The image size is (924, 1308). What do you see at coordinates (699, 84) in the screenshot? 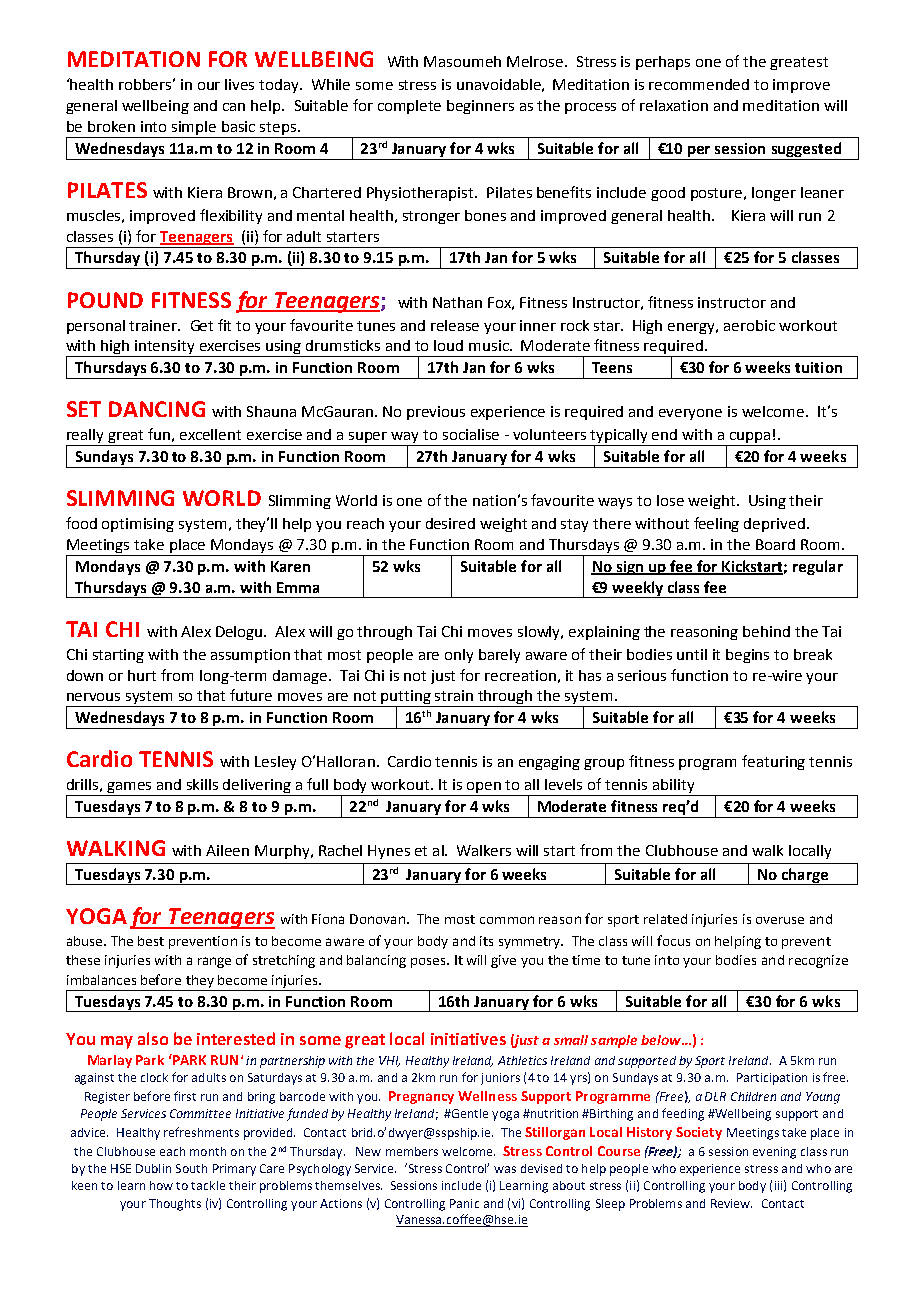
I see `recommended` at bounding box center [699, 84].
